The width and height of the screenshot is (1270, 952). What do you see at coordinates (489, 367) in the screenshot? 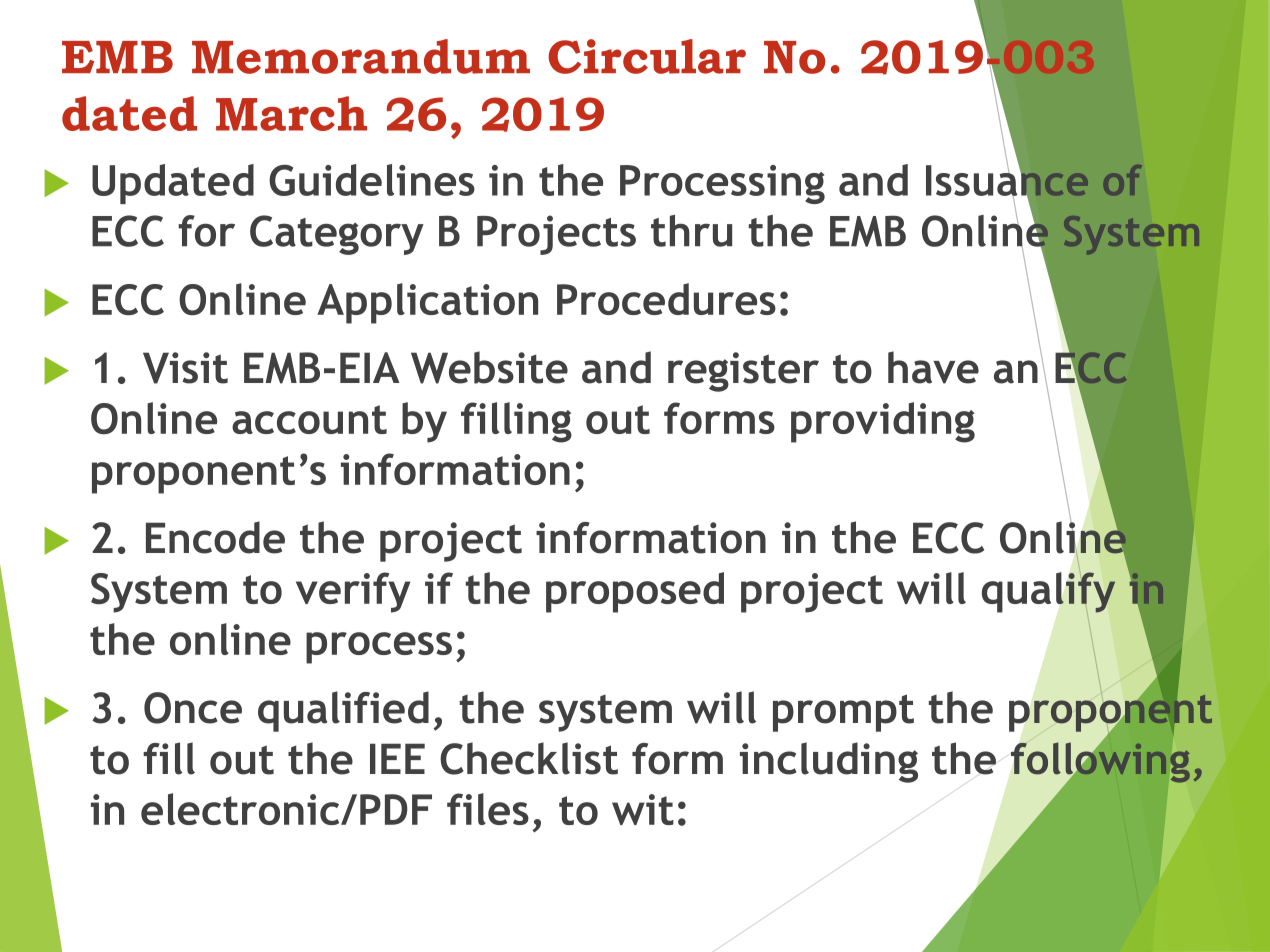
I see `Website` at bounding box center [489, 367].
